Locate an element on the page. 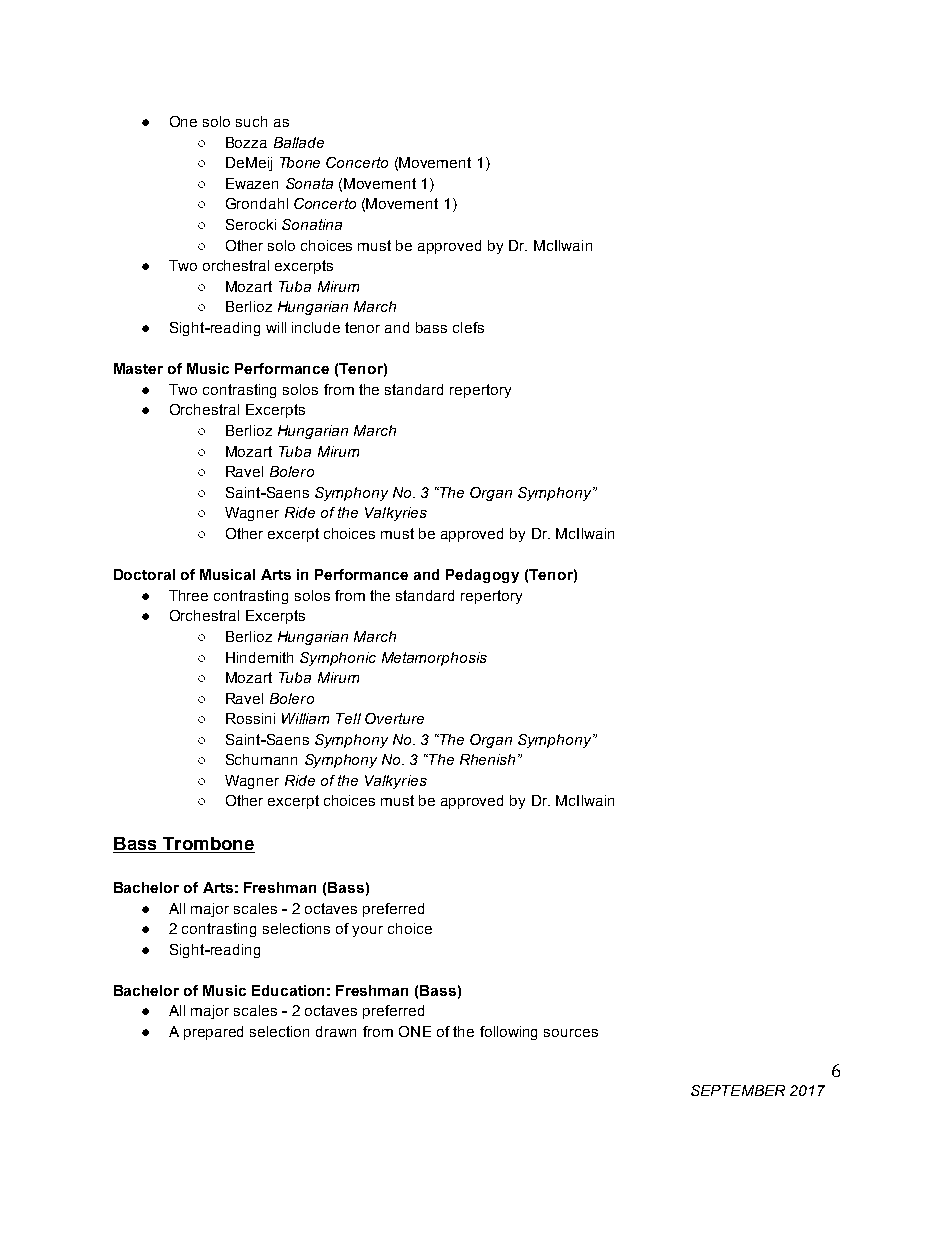  prepared is located at coordinates (213, 1033).
